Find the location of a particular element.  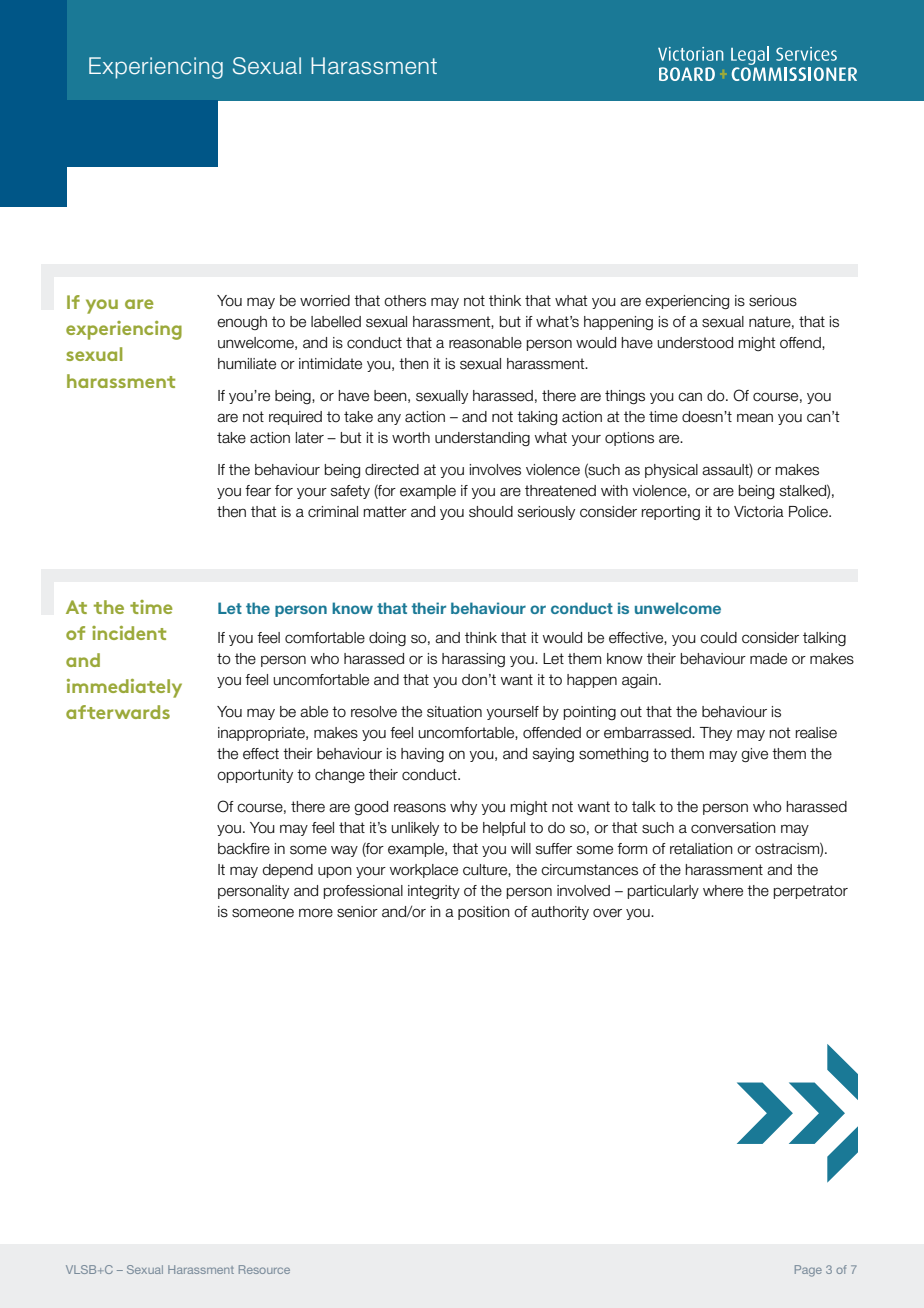

understood is located at coordinates (695, 343).
